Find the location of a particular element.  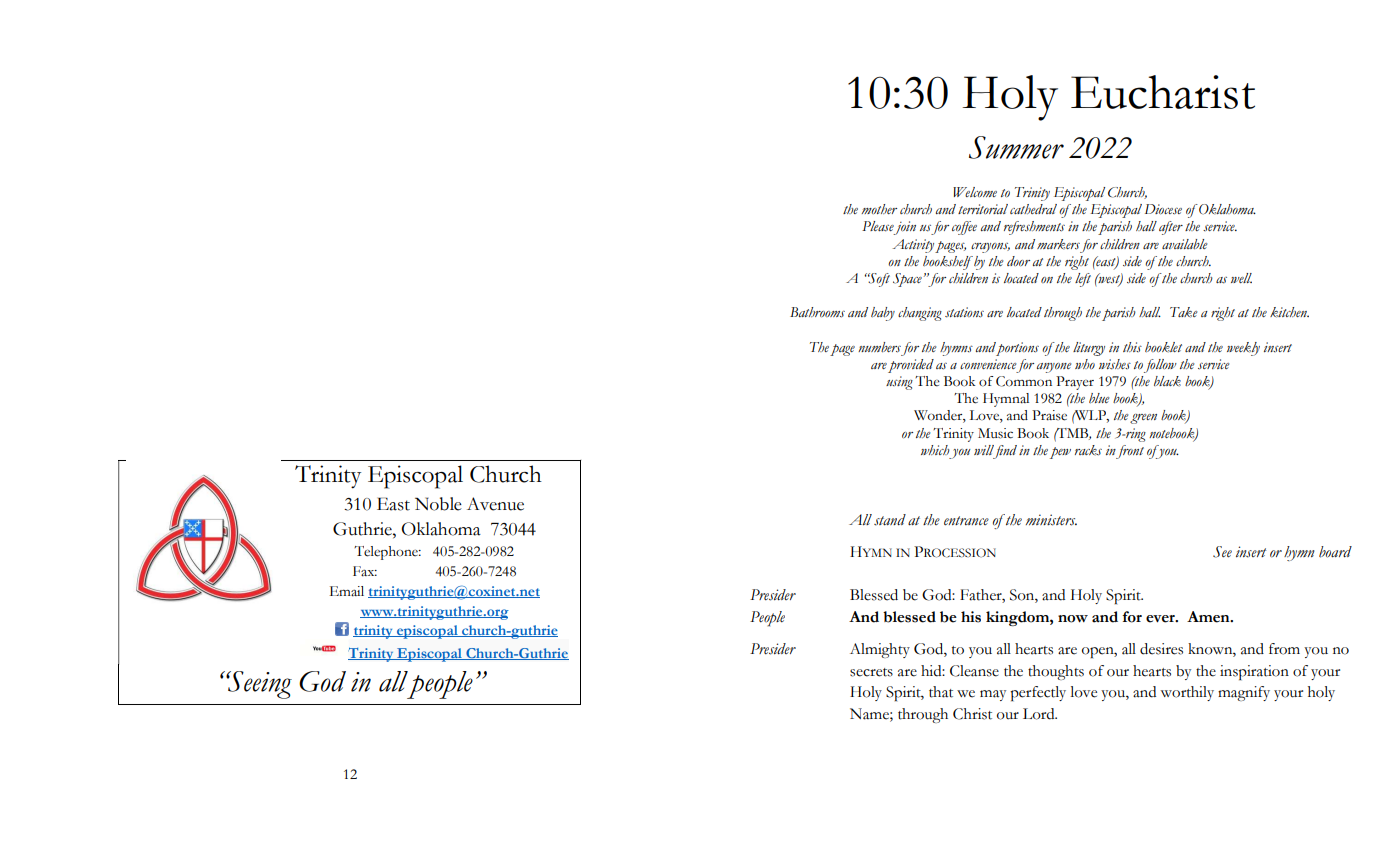

available is located at coordinates (1184, 244).
